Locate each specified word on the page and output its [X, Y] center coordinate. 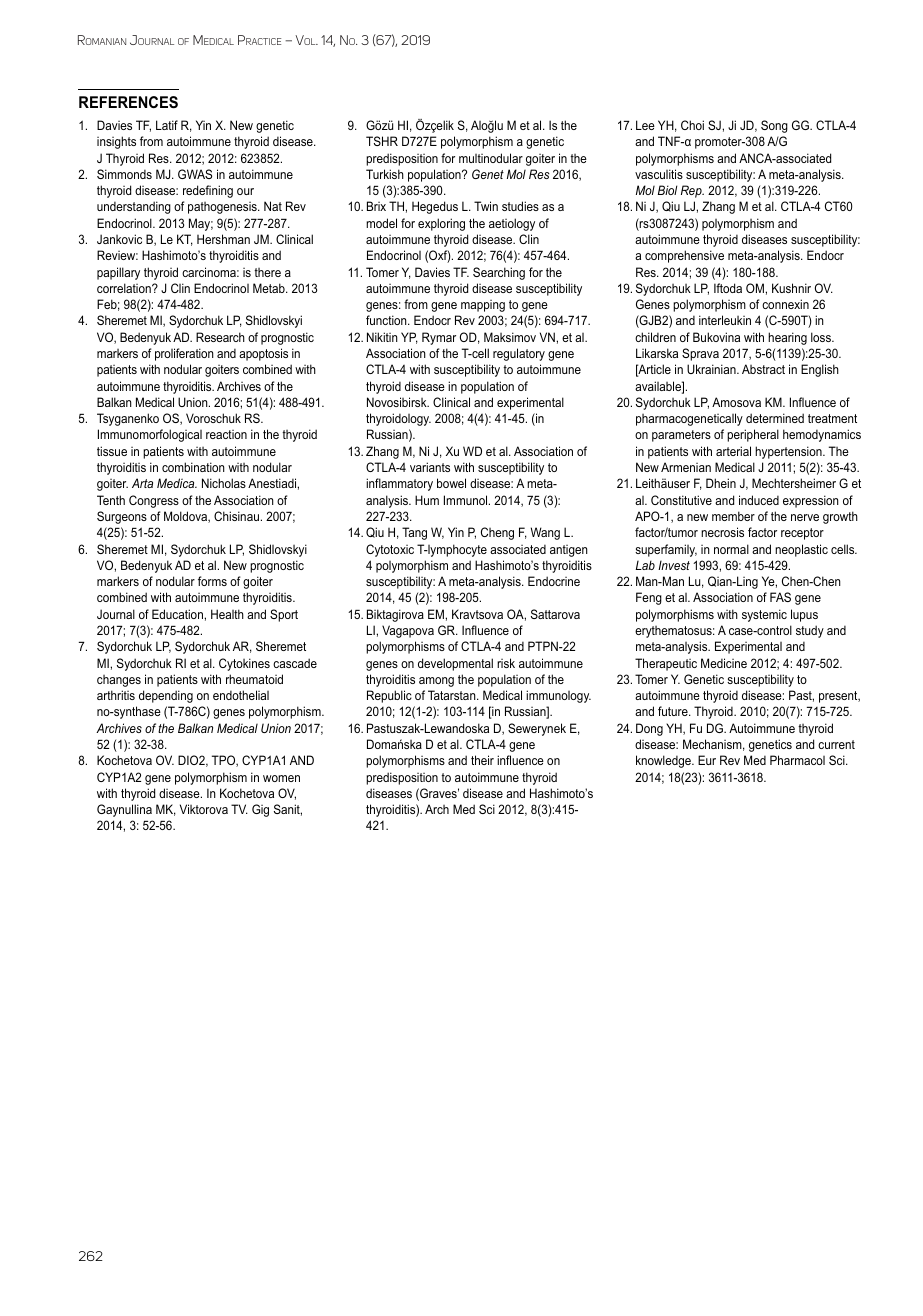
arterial [733, 451]
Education [178, 614]
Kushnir [791, 288]
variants [430, 467]
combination [193, 467]
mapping [483, 306]
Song [774, 126]
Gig [260, 810]
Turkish [385, 174]
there [267, 272]
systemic [764, 615]
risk [506, 663]
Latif [167, 125]
